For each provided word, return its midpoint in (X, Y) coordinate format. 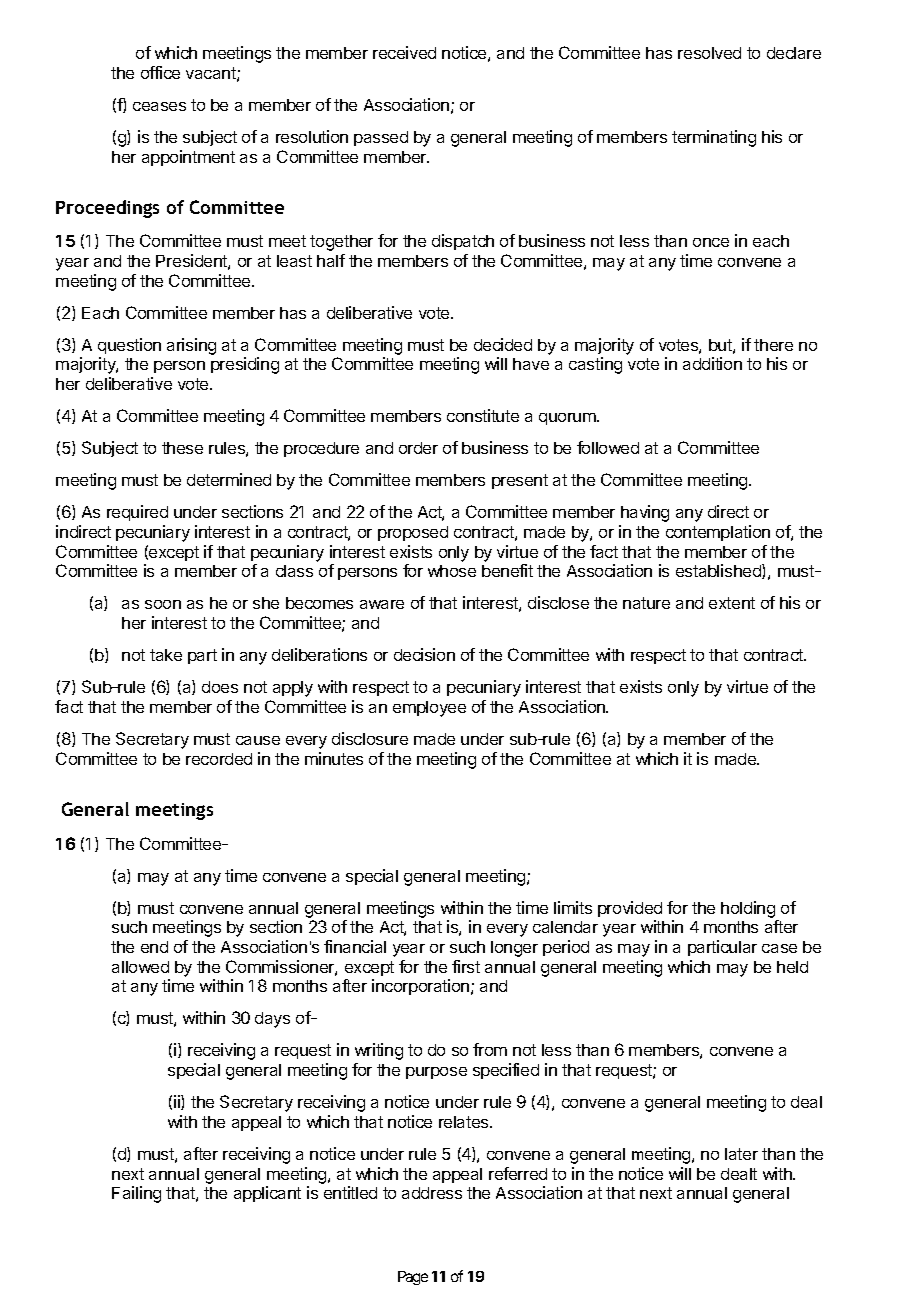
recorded (219, 759)
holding (748, 909)
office (160, 72)
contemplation (718, 533)
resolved (709, 53)
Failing (136, 1194)
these (182, 448)
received (404, 52)
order (418, 448)
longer (514, 949)
